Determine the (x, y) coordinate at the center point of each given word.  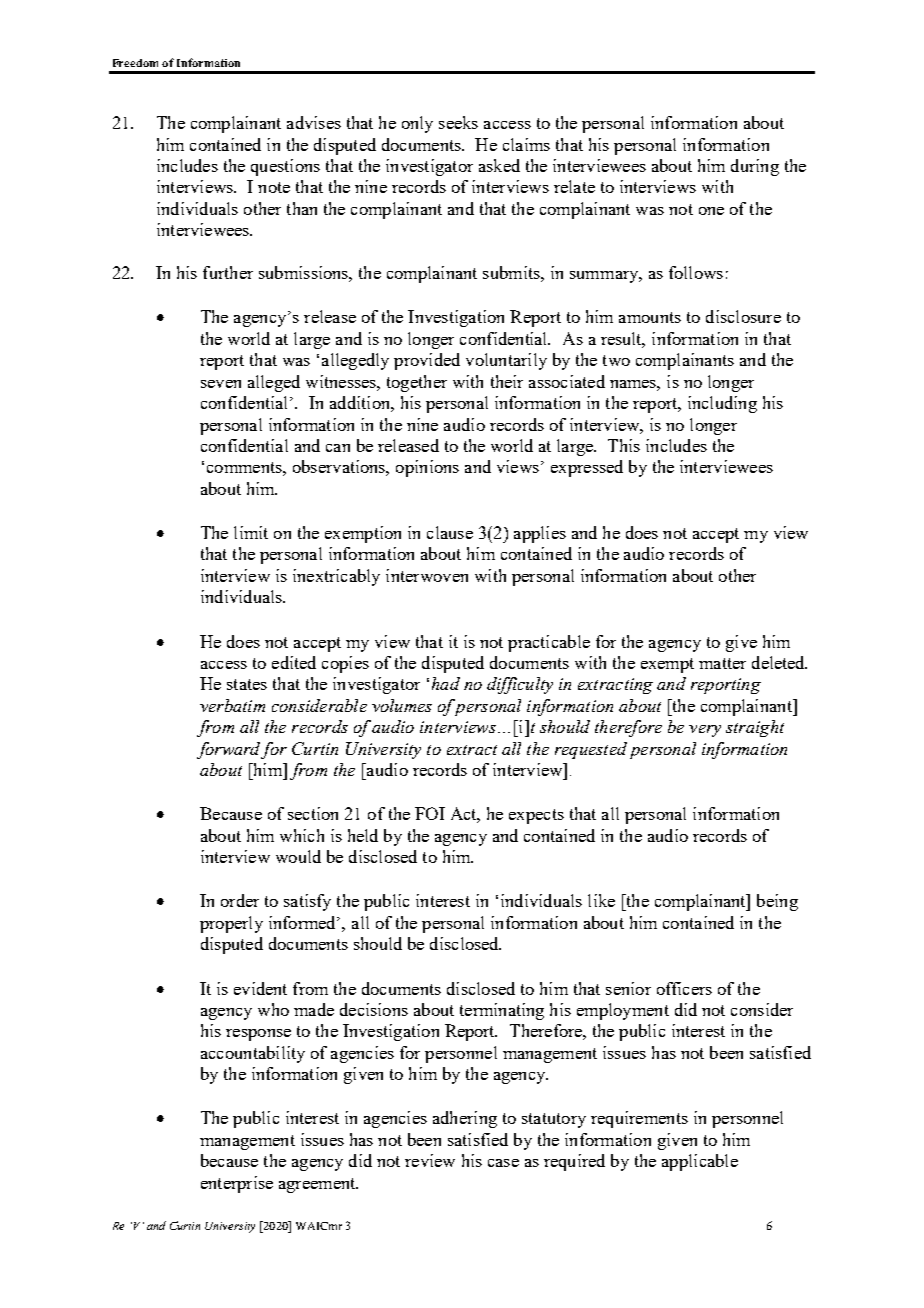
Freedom (135, 63)
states (247, 684)
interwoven (427, 575)
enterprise (237, 1184)
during (755, 167)
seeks (458, 122)
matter (722, 663)
